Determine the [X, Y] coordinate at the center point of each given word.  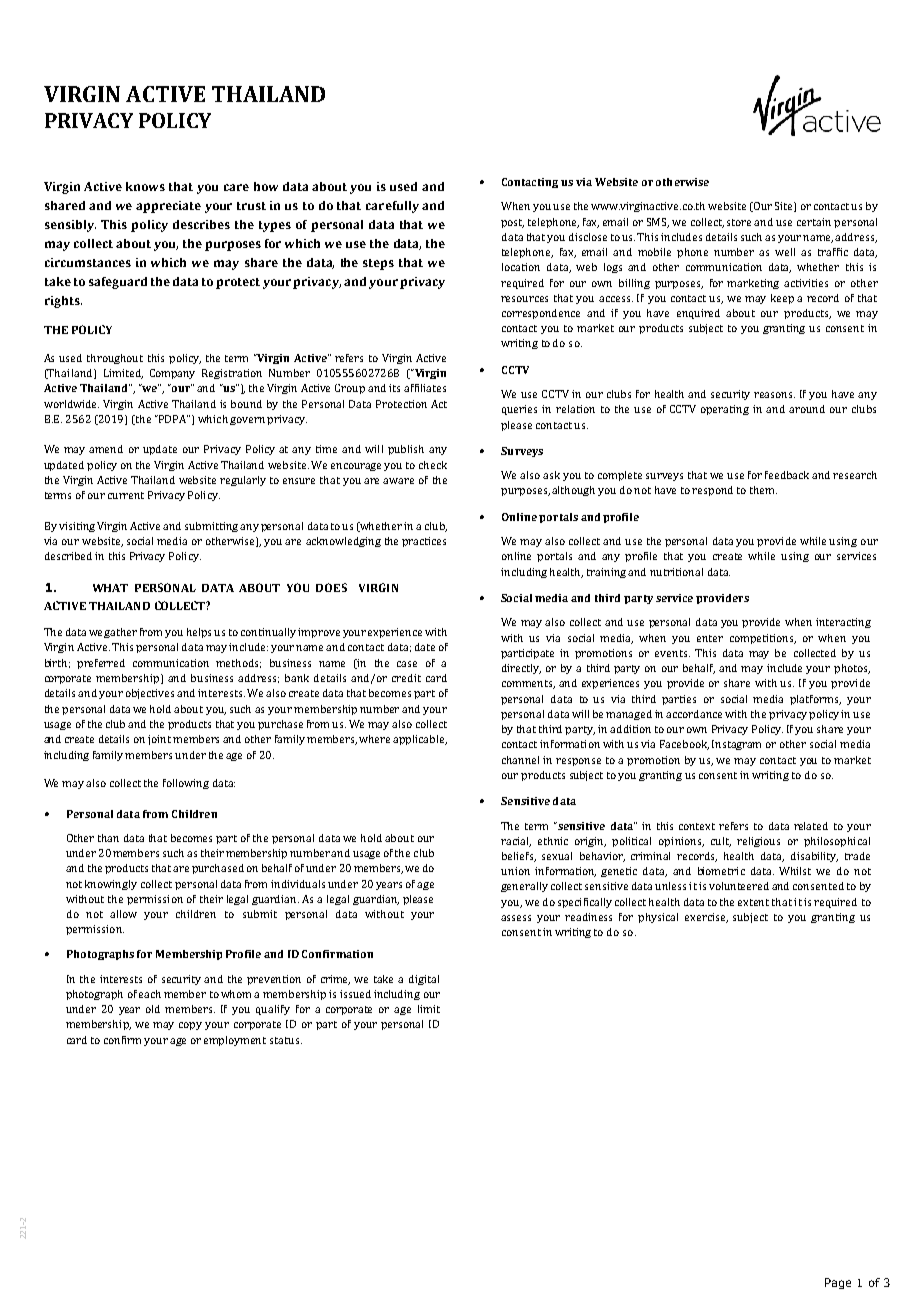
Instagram [736, 745]
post [512, 223]
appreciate [168, 207]
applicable [420, 740]
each [150, 994]
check [433, 465]
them [763, 490]
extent [753, 902]
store [741, 222]
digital [424, 980]
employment [235, 1041]
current [126, 495]
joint [161, 740]
